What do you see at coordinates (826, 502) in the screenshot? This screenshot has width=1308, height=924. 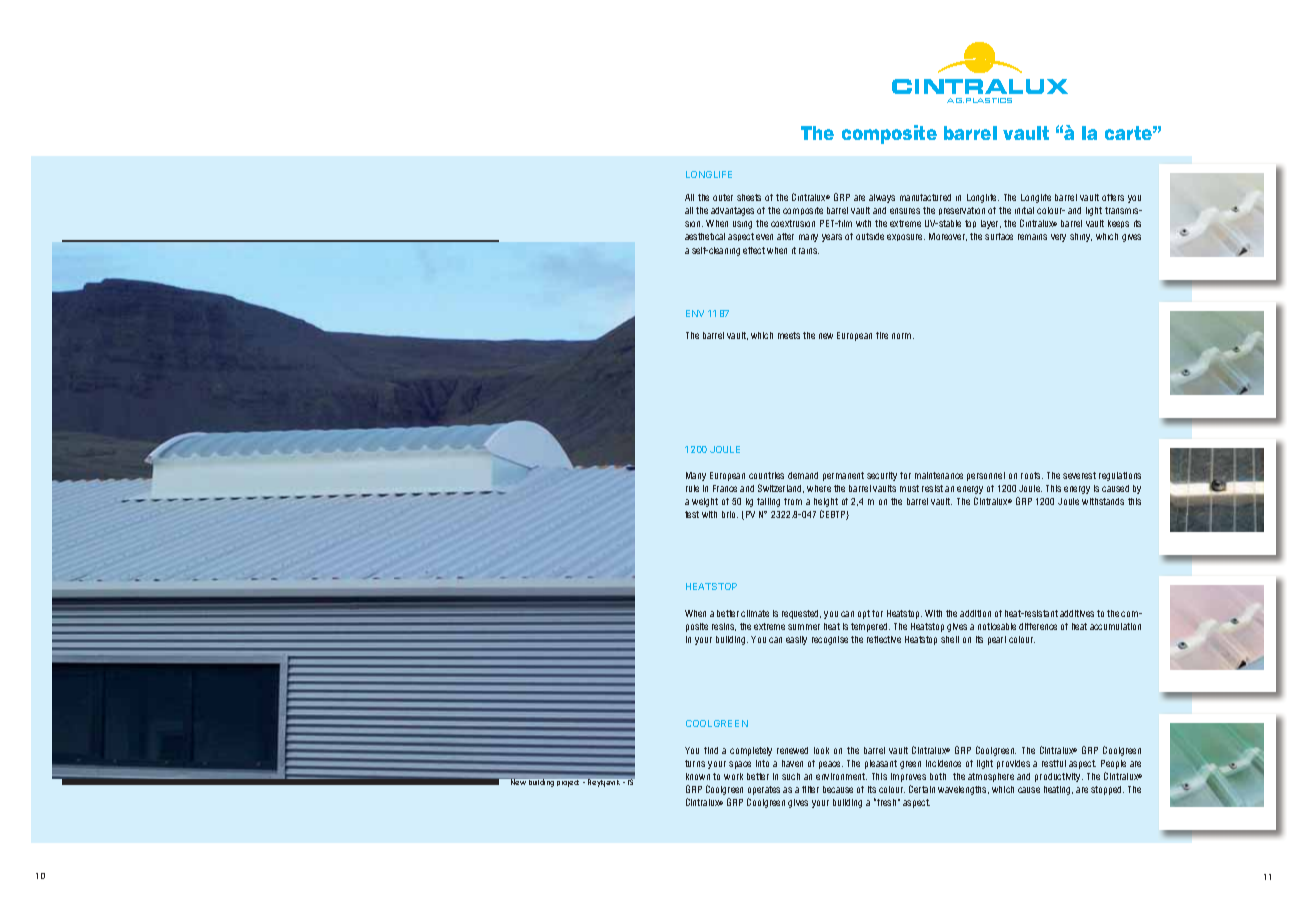 I see `height` at bounding box center [826, 502].
